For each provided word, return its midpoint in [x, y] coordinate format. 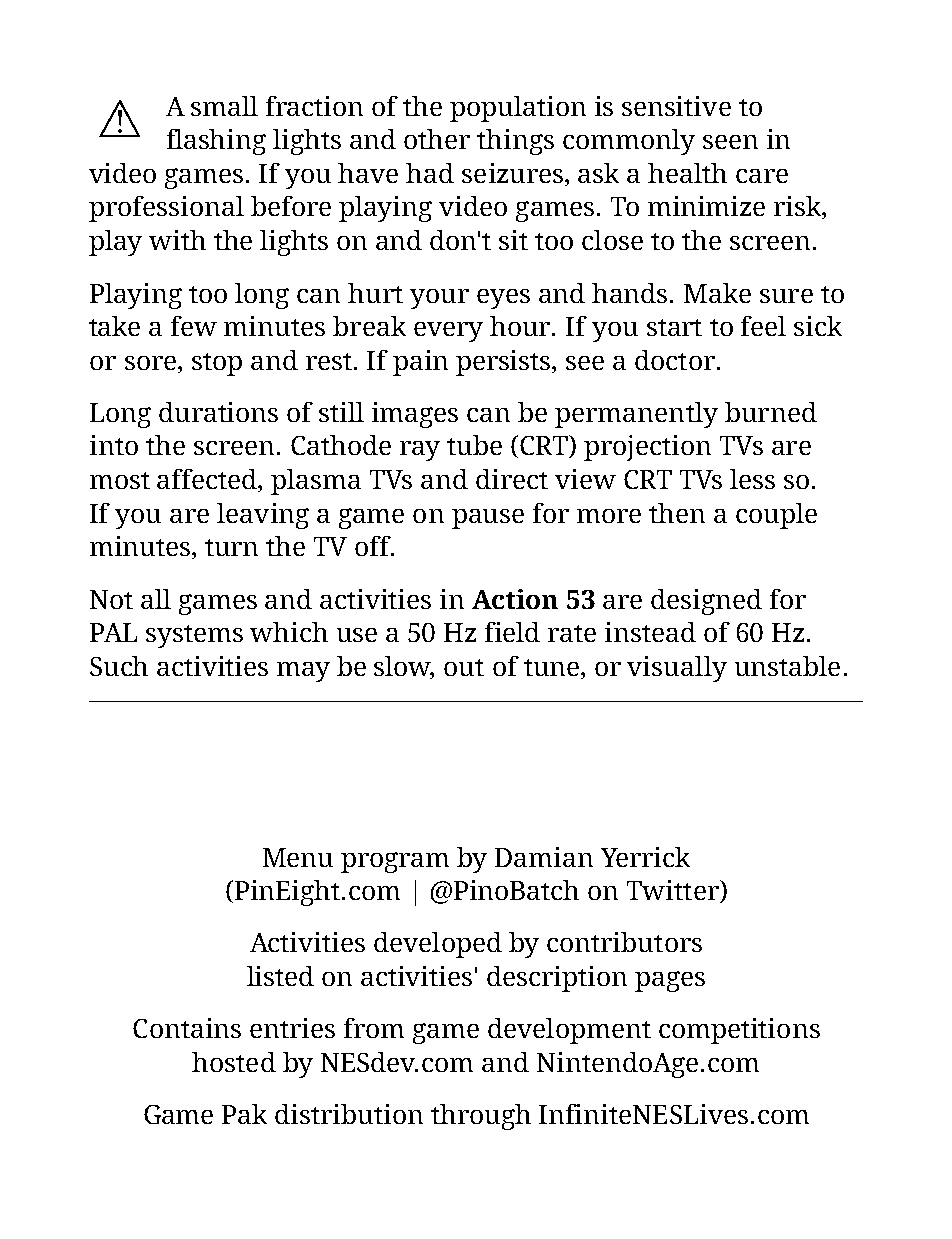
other [437, 139]
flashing [216, 142]
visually [677, 669]
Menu [298, 857]
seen [730, 142]
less [752, 479]
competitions [739, 1031]
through [481, 1117]
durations [218, 412]
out [464, 667]
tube [474, 445]
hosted [234, 1062]
